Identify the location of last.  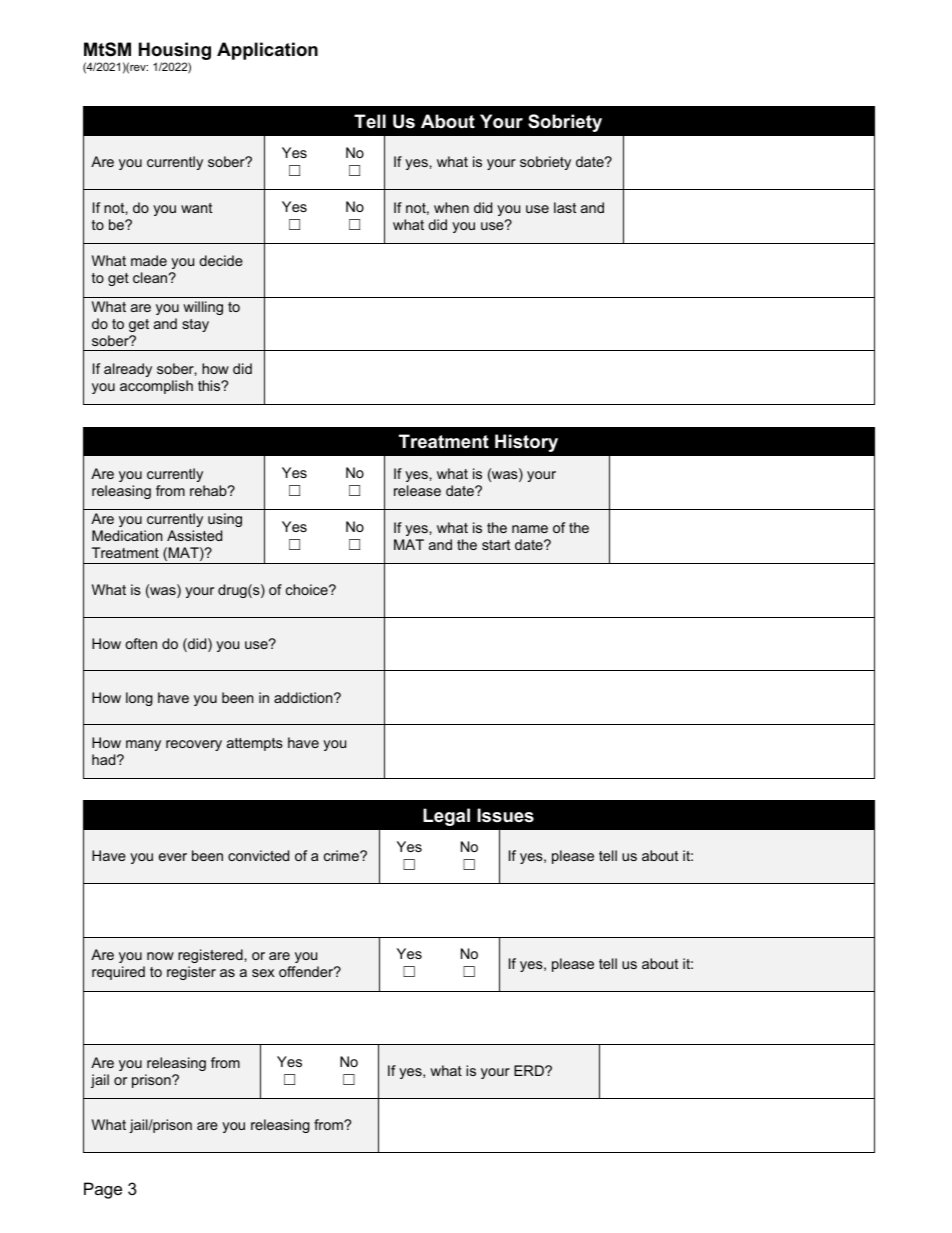
(565, 207).
